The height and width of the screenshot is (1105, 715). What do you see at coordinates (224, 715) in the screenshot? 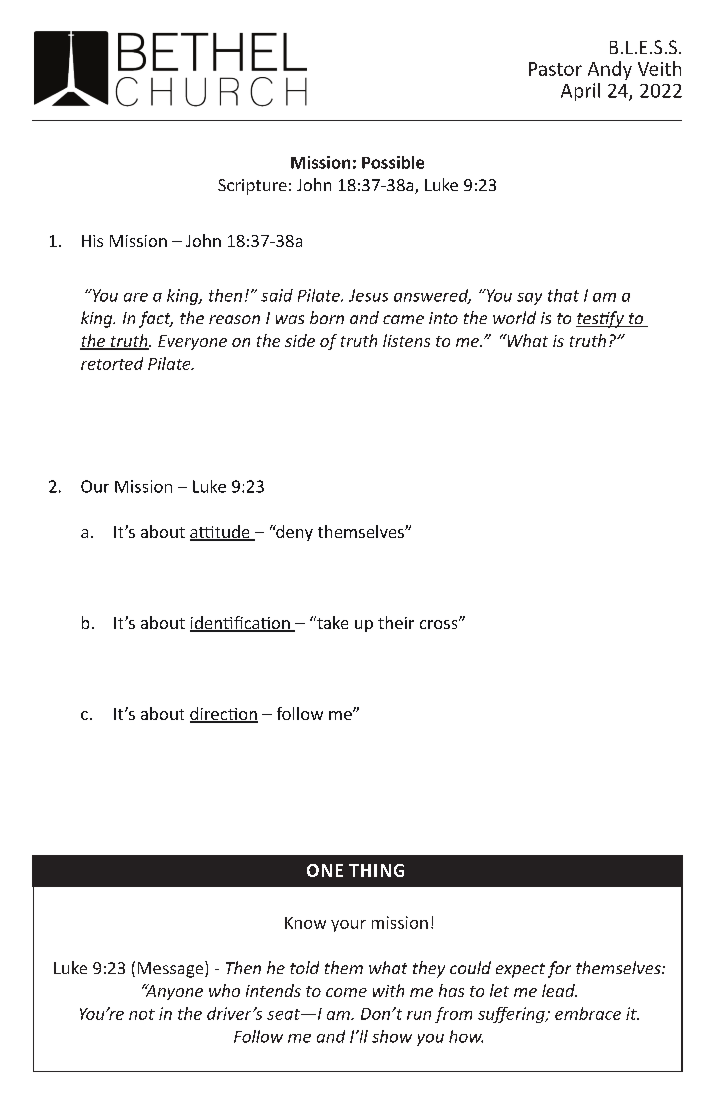
I see `direction` at bounding box center [224, 715].
